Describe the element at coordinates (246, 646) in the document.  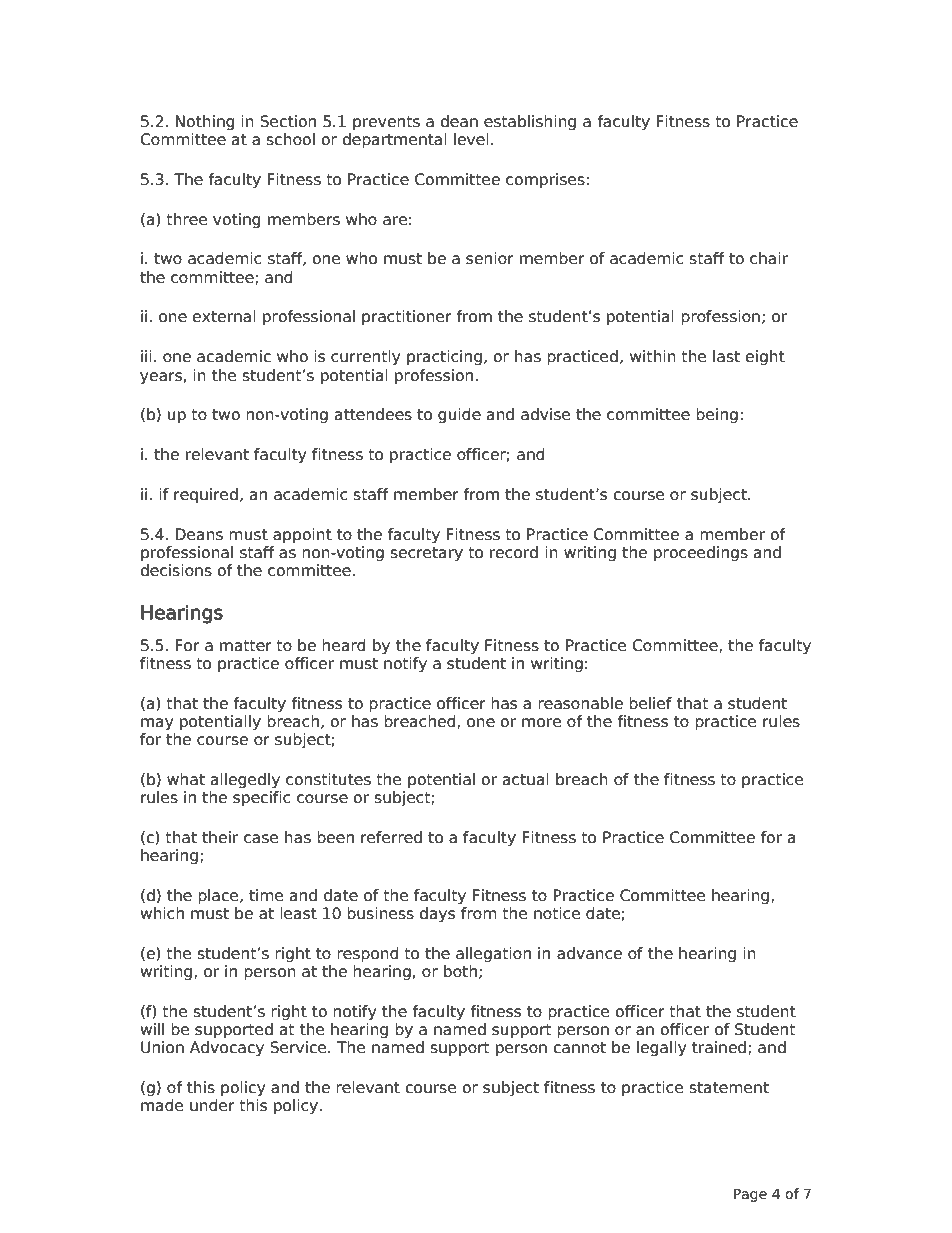
I see `matter` at that location.
